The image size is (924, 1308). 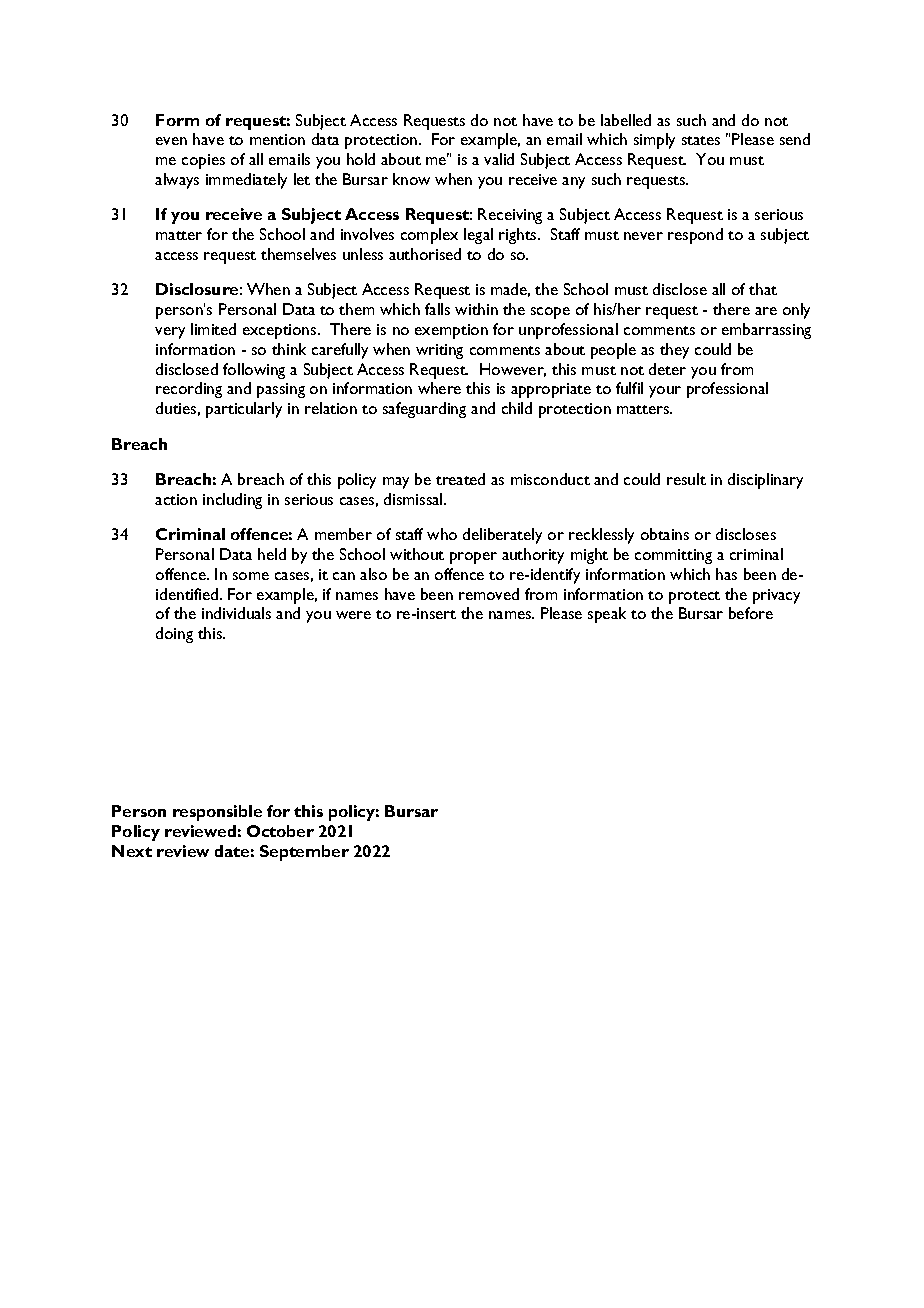 What do you see at coordinates (726, 574) in the screenshot?
I see `has` at bounding box center [726, 574].
